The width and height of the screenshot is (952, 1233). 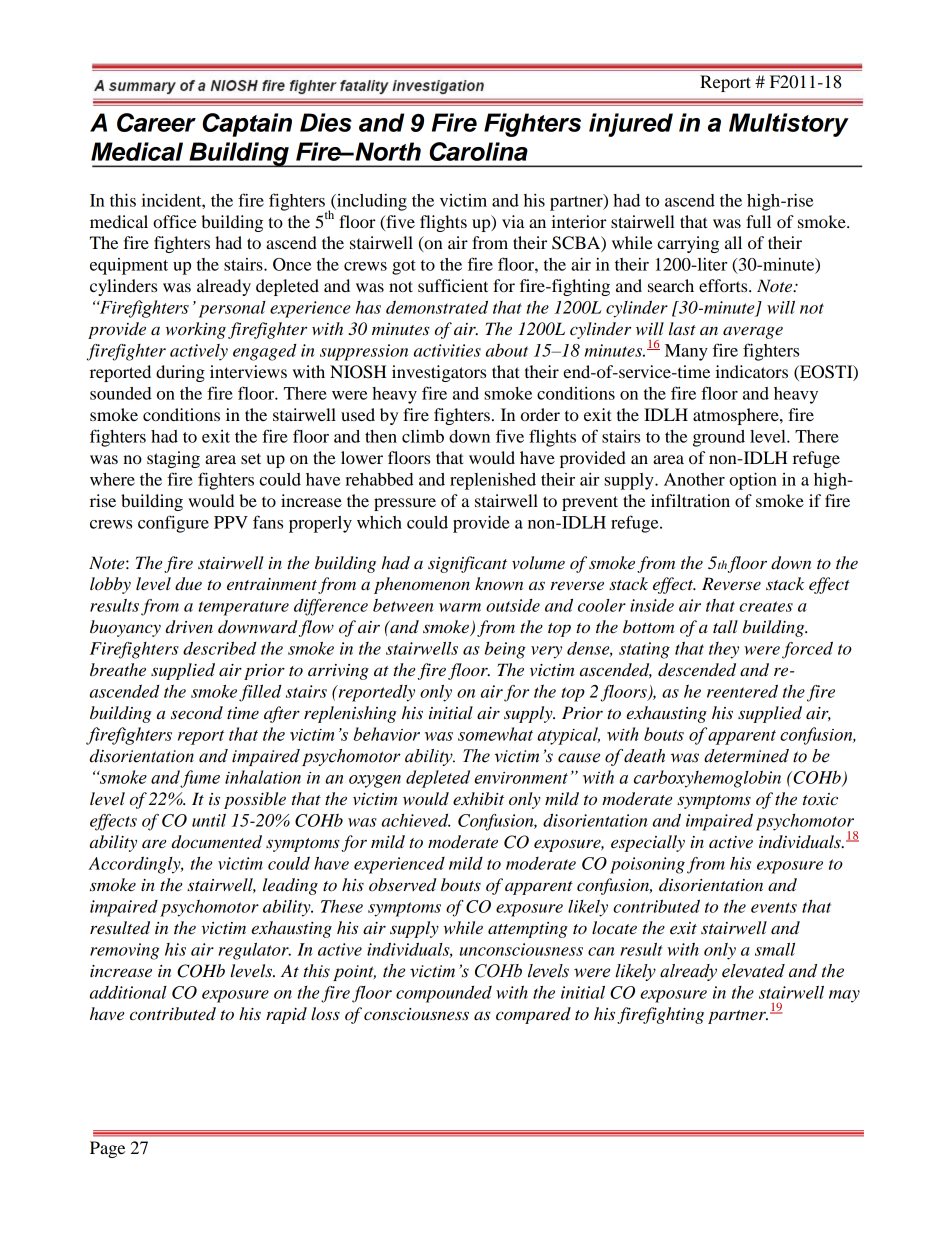 I want to click on determined, so click(x=746, y=756).
